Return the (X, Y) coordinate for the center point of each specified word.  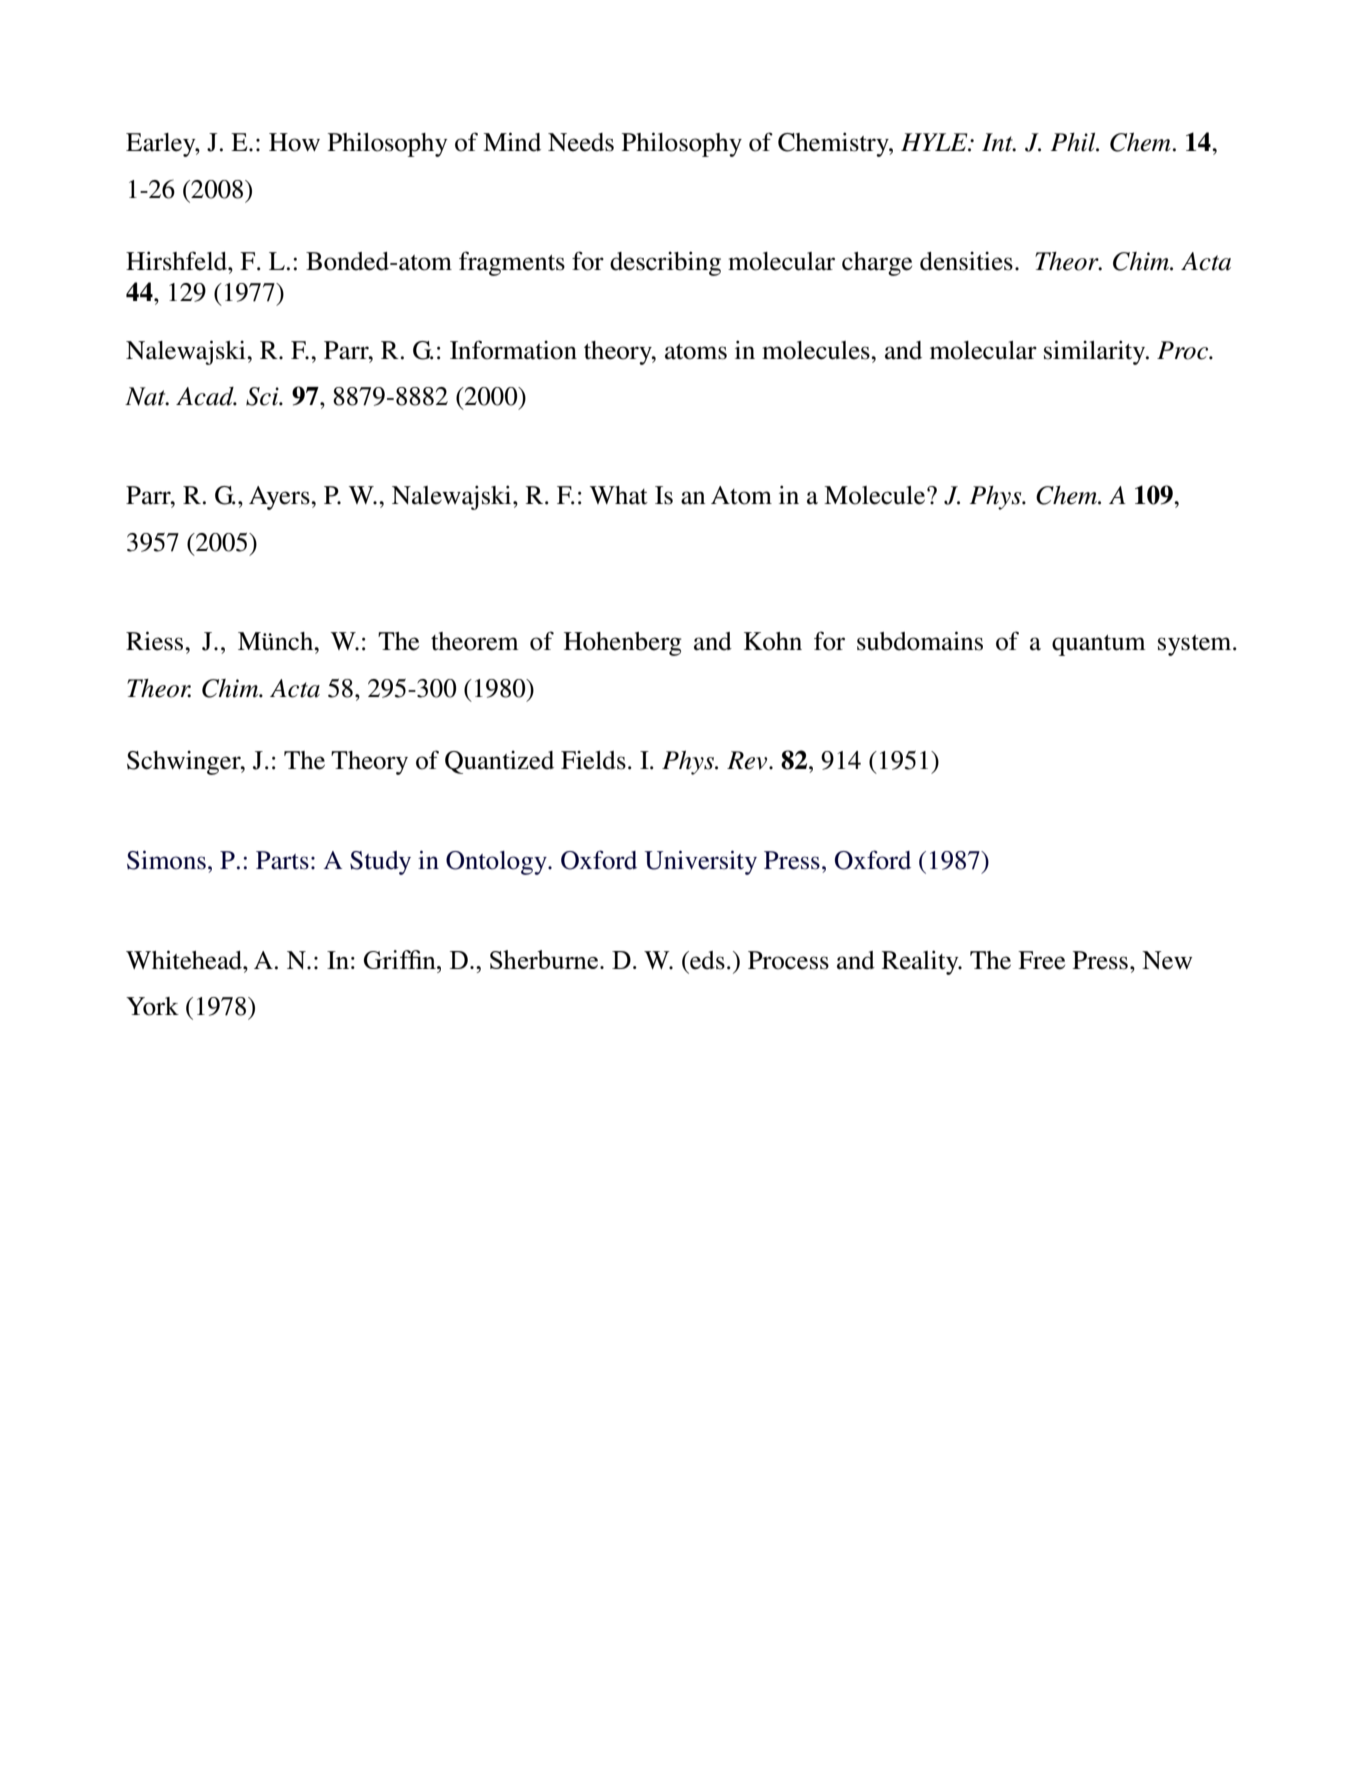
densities (966, 261)
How (294, 142)
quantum (1099, 645)
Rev (748, 760)
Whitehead (185, 960)
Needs (581, 142)
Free (1041, 960)
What (619, 495)
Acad (206, 396)
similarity (1096, 352)
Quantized (499, 762)
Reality (921, 962)
